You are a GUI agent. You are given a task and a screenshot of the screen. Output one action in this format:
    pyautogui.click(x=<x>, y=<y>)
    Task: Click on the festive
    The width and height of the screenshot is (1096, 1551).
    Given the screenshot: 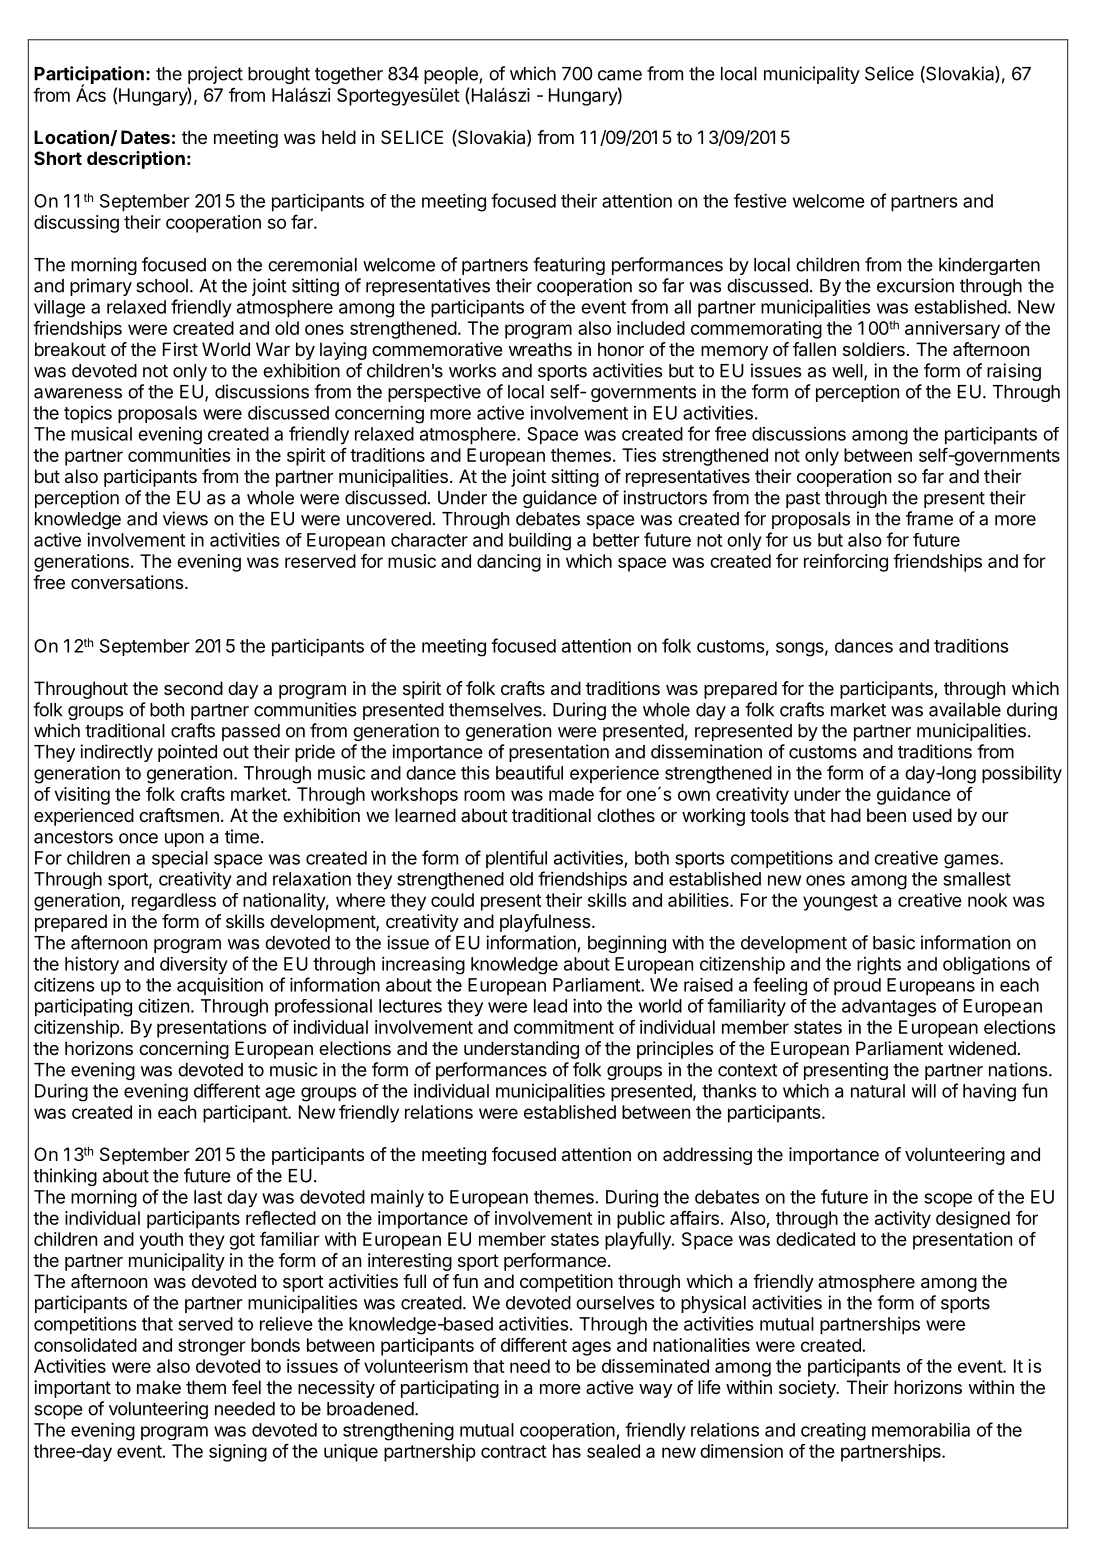 What is the action you would take?
    pyautogui.click(x=760, y=200)
